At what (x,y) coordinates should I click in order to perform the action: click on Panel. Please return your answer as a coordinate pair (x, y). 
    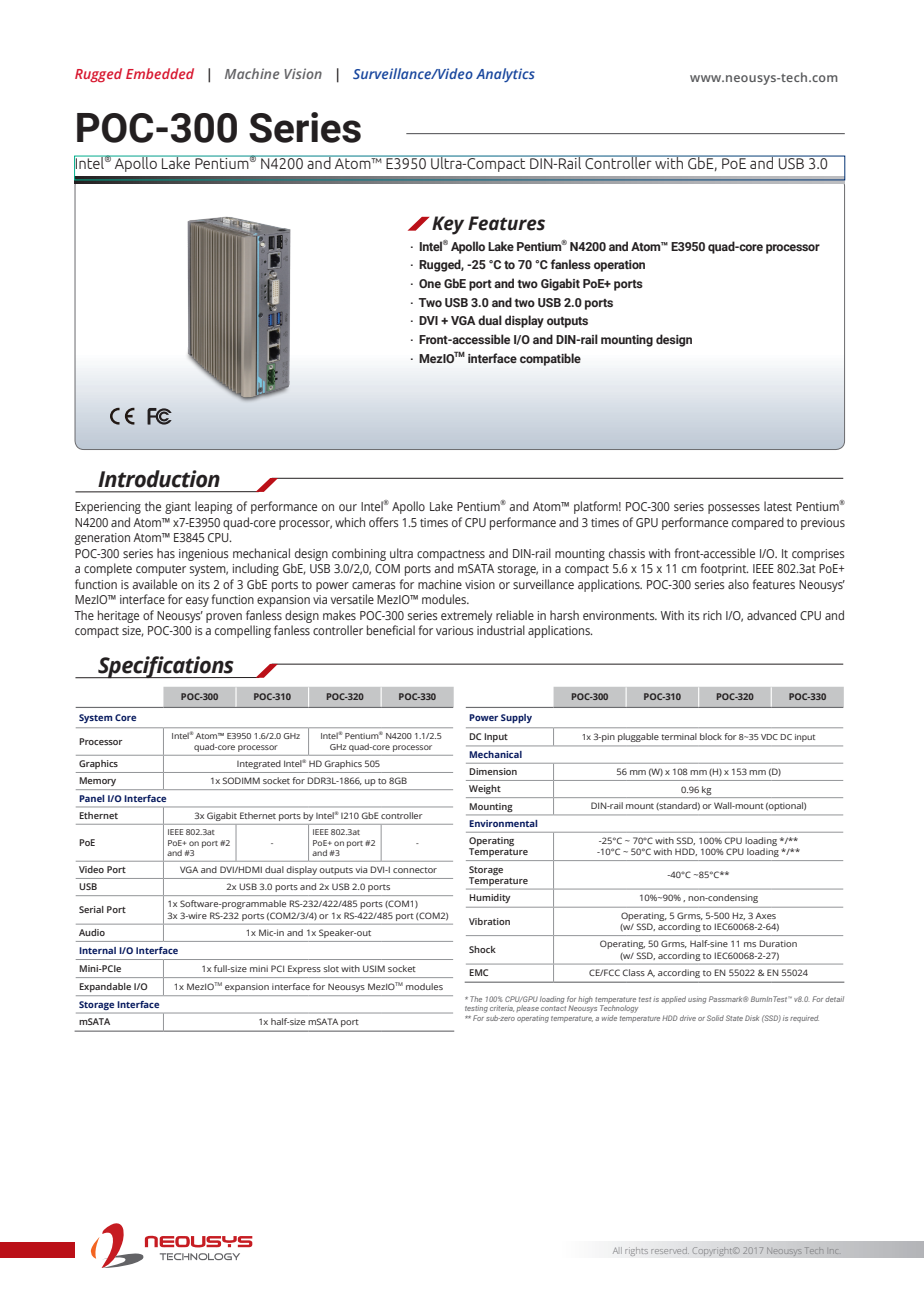
    Looking at the image, I should click on (92, 798).
